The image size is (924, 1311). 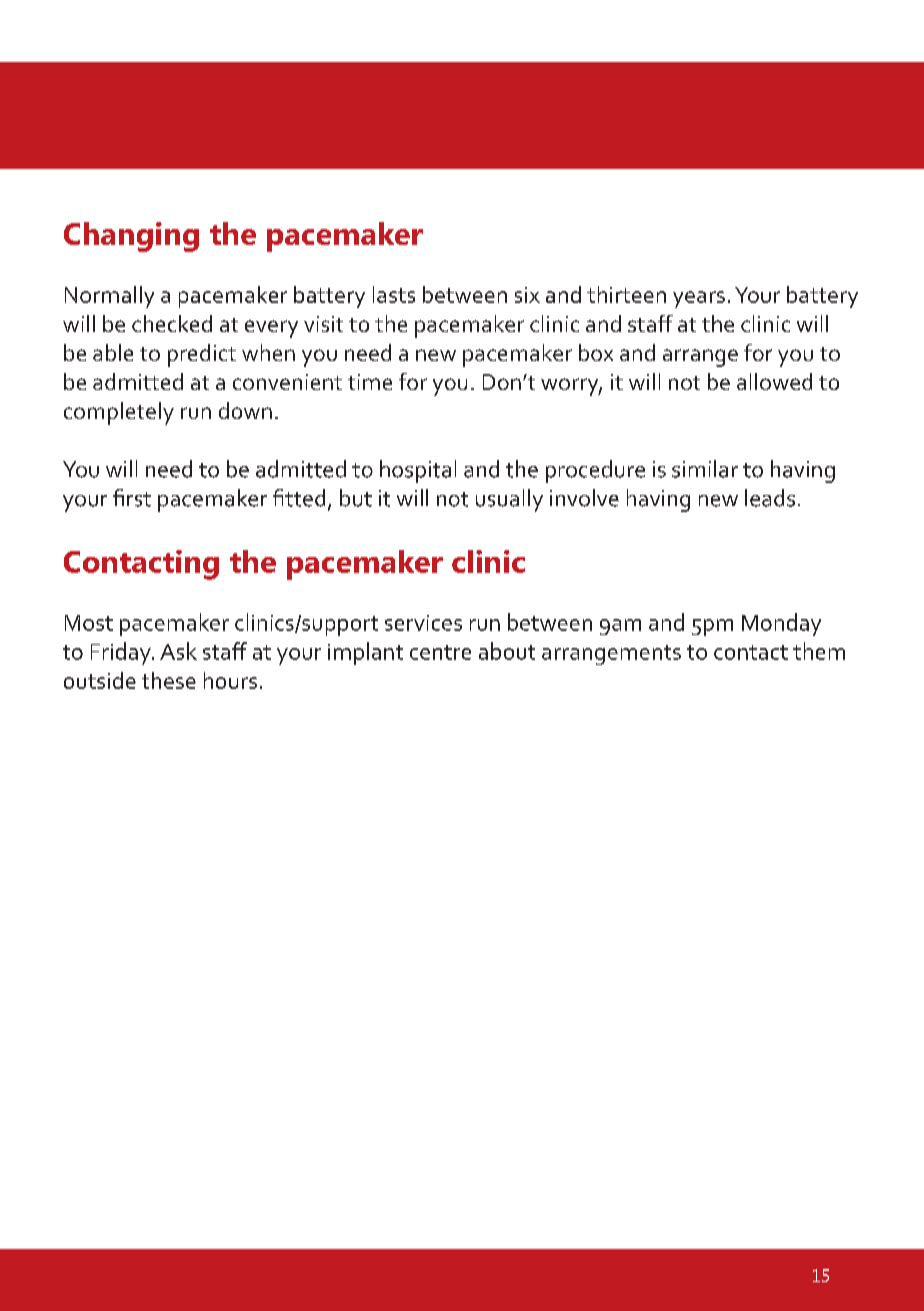 I want to click on rst, so click(x=139, y=499).
